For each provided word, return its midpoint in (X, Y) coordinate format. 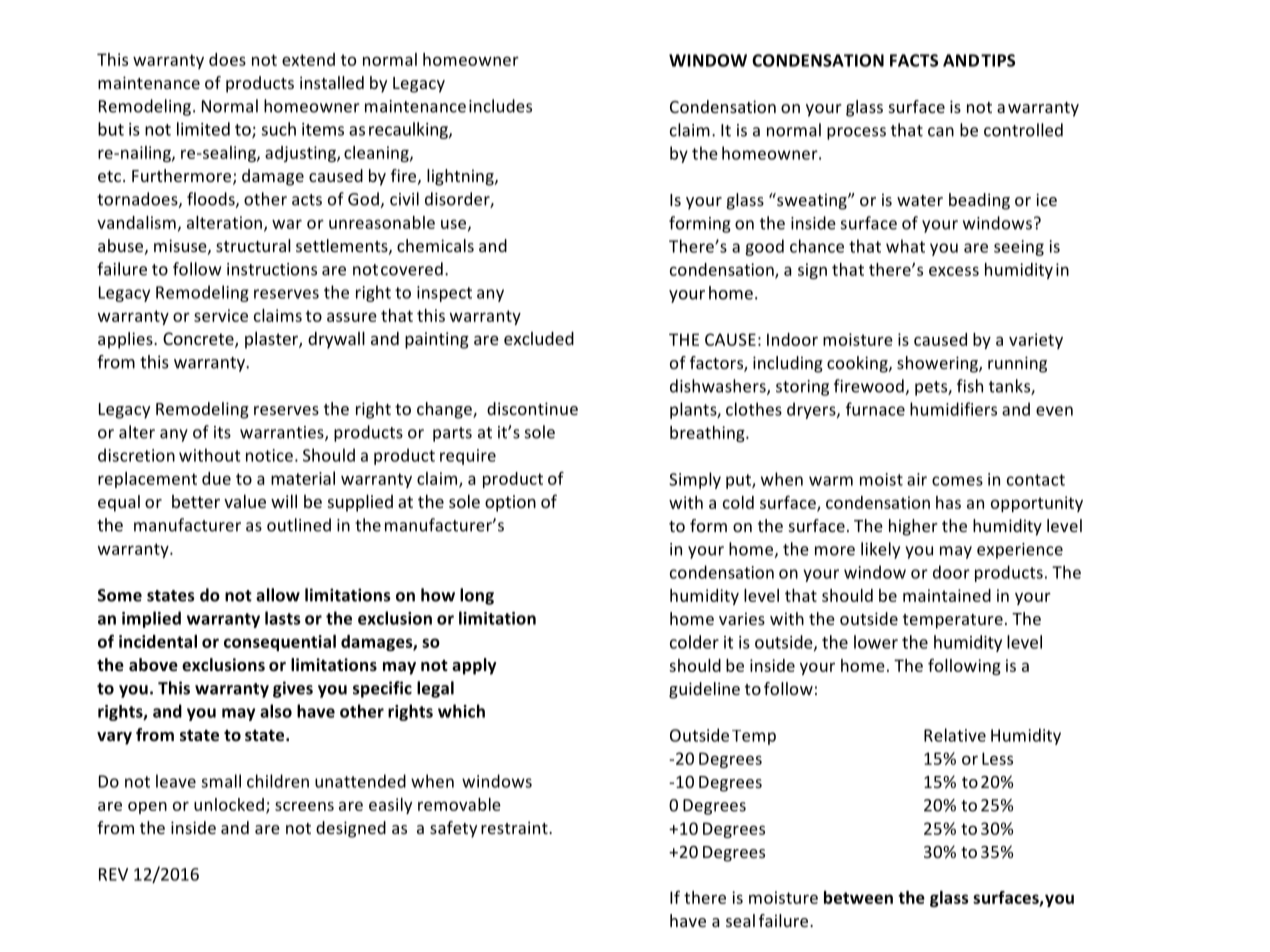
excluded (539, 338)
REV (113, 874)
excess (954, 271)
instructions (272, 269)
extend (308, 59)
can (941, 132)
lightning (461, 177)
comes (957, 481)
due (216, 478)
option (510, 503)
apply (474, 666)
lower (876, 642)
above (153, 665)
